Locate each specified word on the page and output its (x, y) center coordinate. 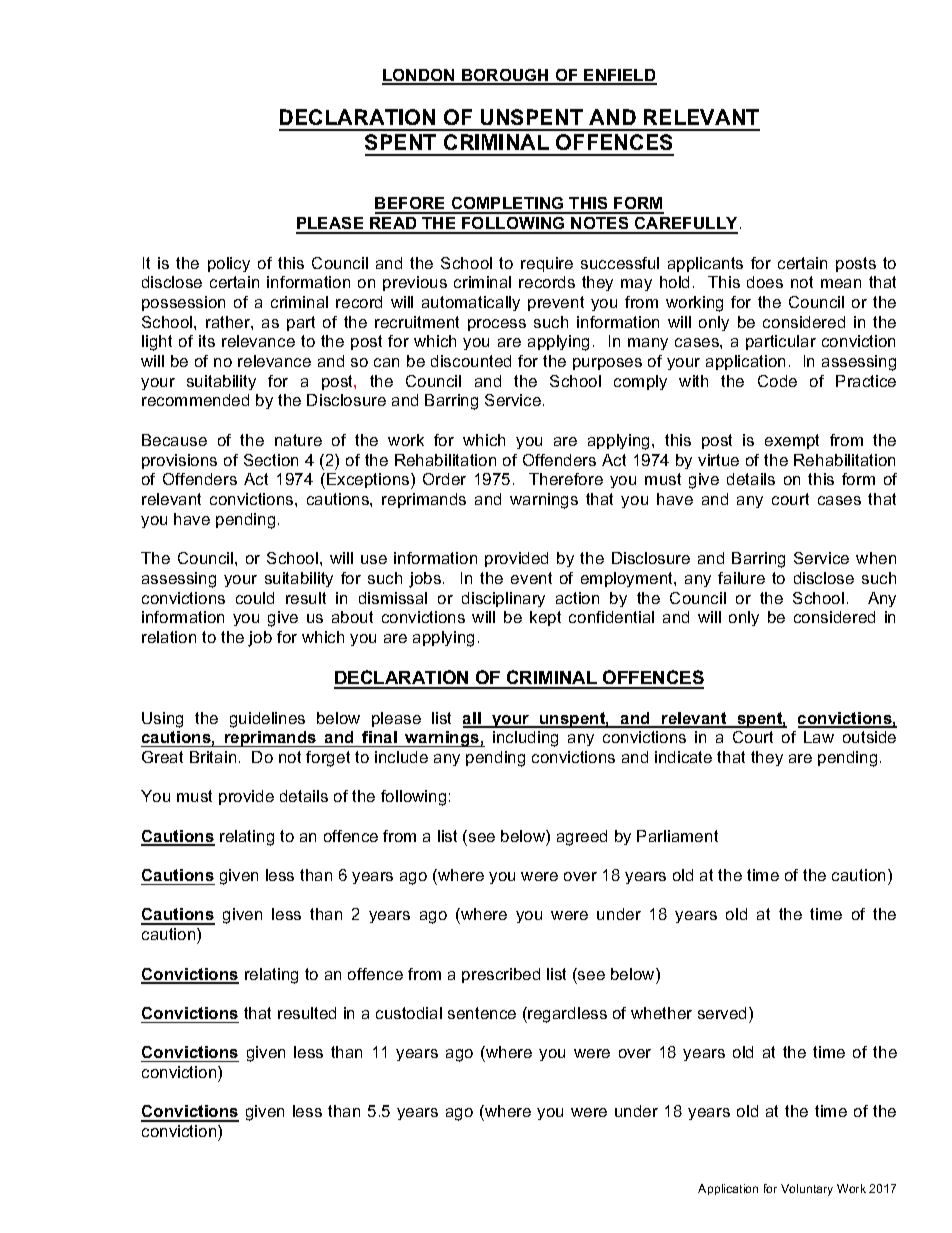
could (255, 598)
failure (741, 578)
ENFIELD (619, 76)
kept (545, 618)
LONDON (419, 76)
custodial (409, 1013)
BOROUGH (505, 76)
